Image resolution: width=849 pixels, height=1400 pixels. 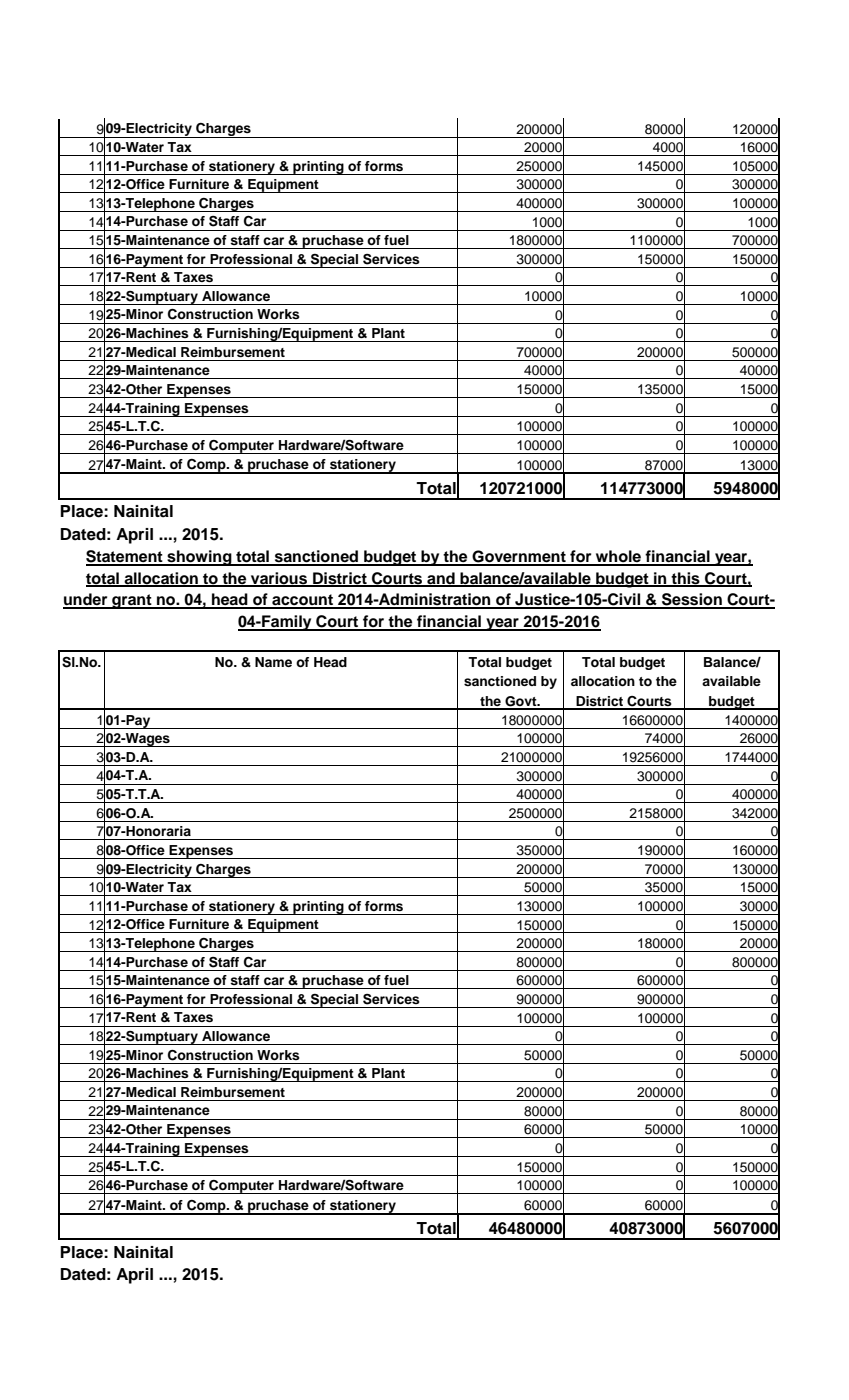 What do you see at coordinates (302, 601) in the screenshot?
I see `account` at bounding box center [302, 601].
